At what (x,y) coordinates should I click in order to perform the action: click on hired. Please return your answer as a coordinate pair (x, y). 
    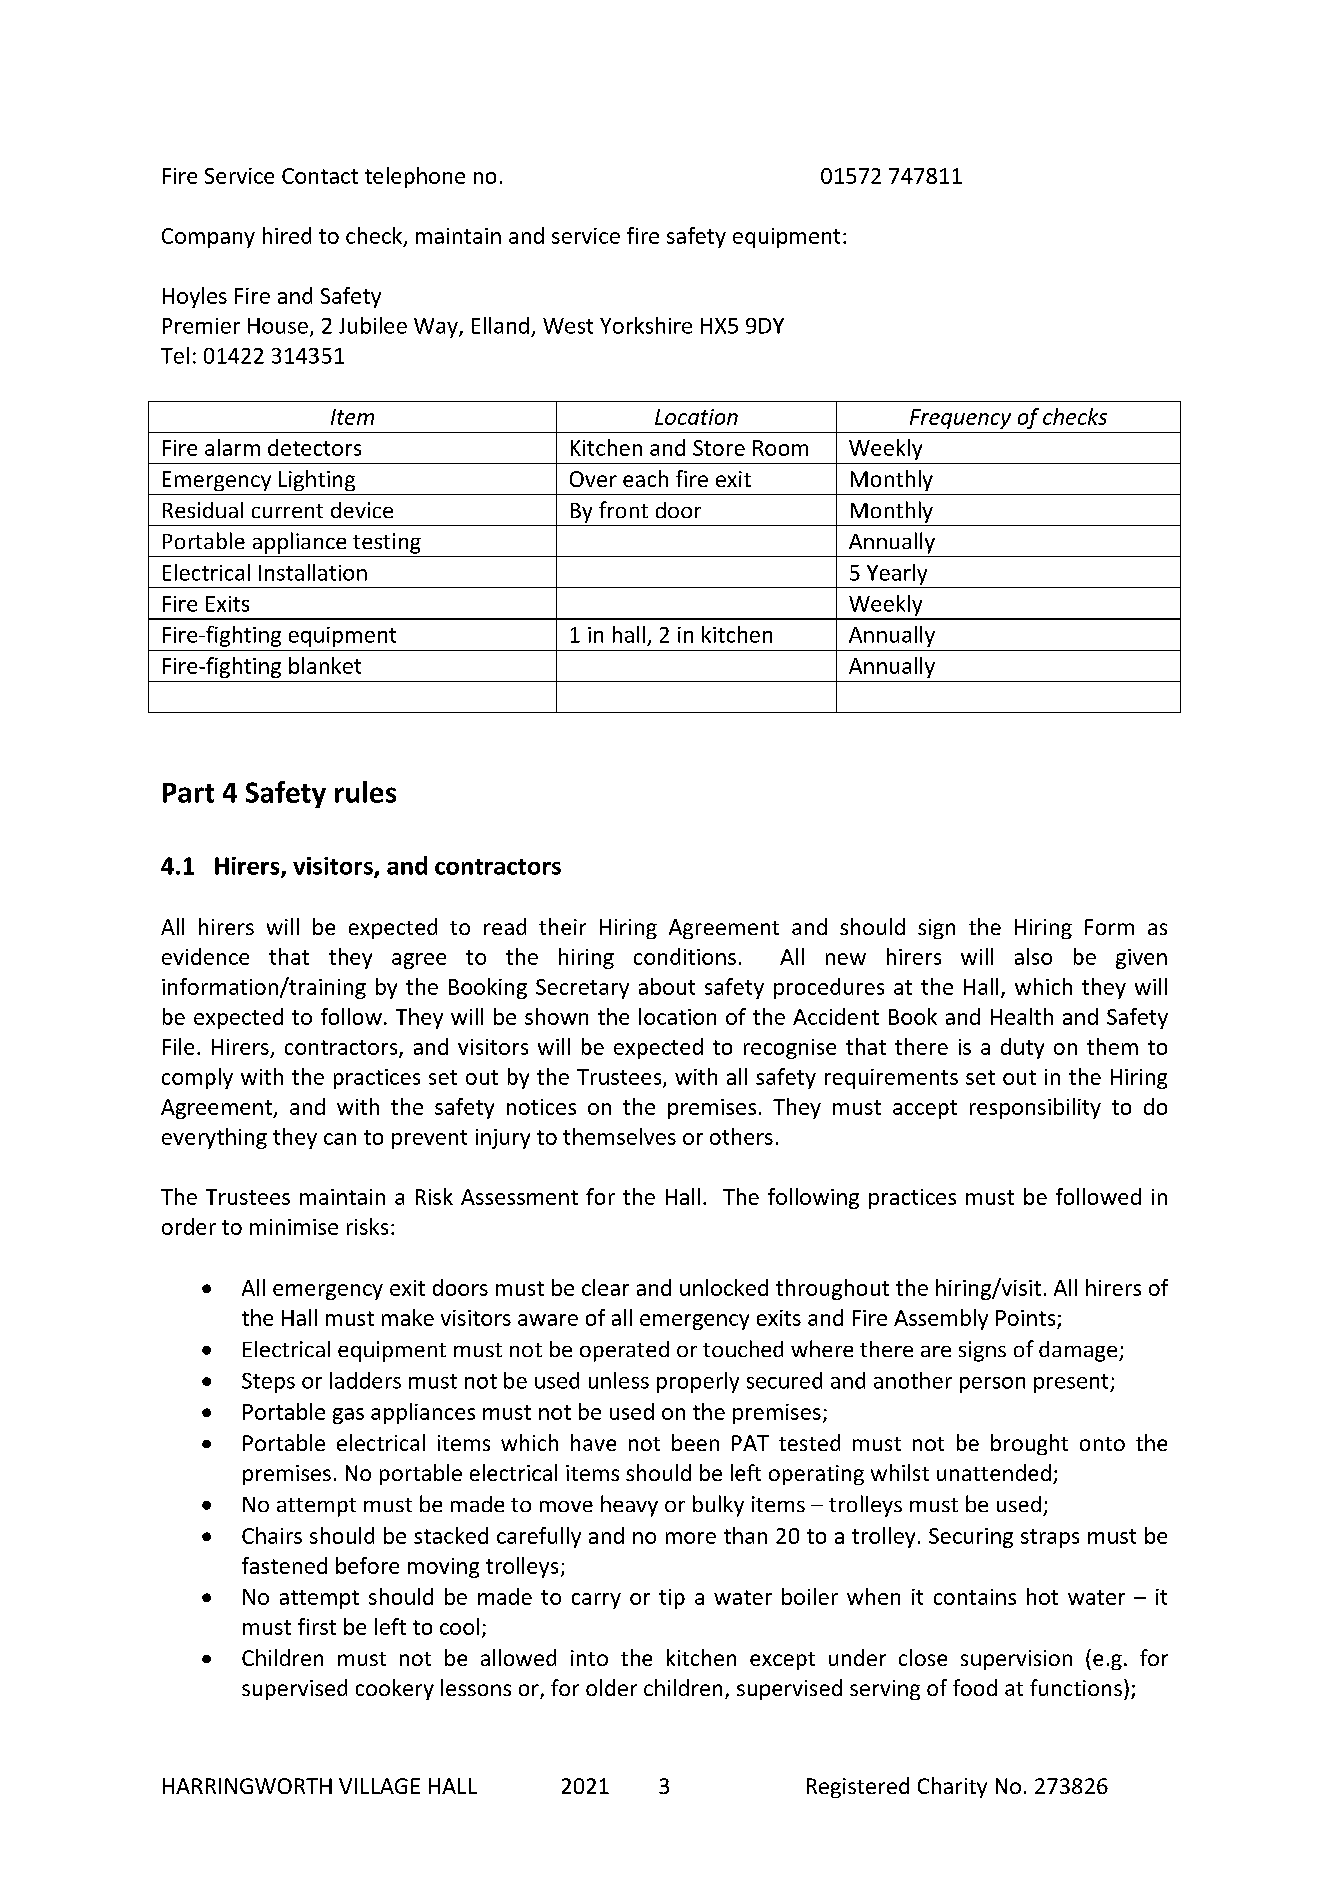
    Looking at the image, I should click on (287, 235).
